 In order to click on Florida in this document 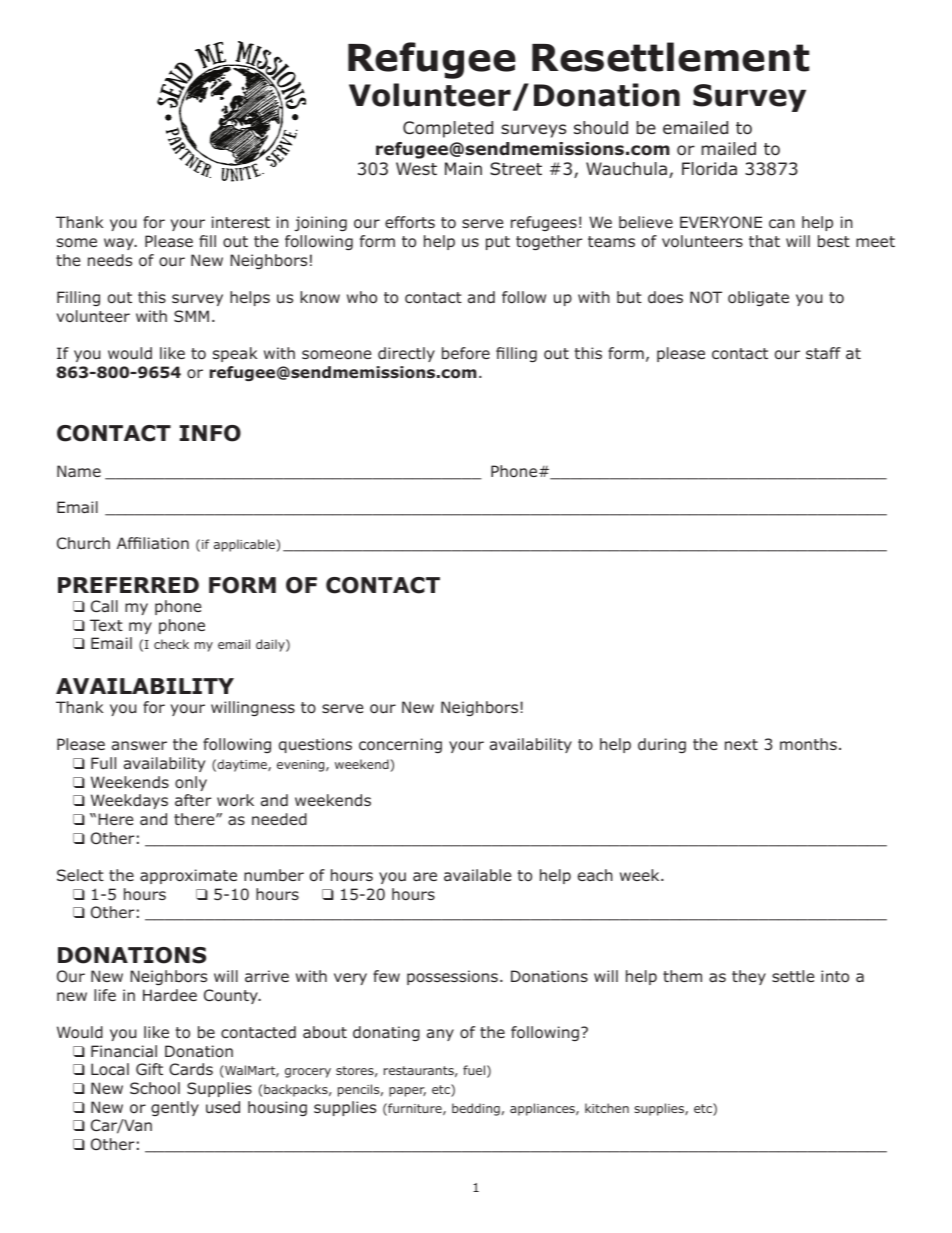, I will do `click(709, 169)`.
